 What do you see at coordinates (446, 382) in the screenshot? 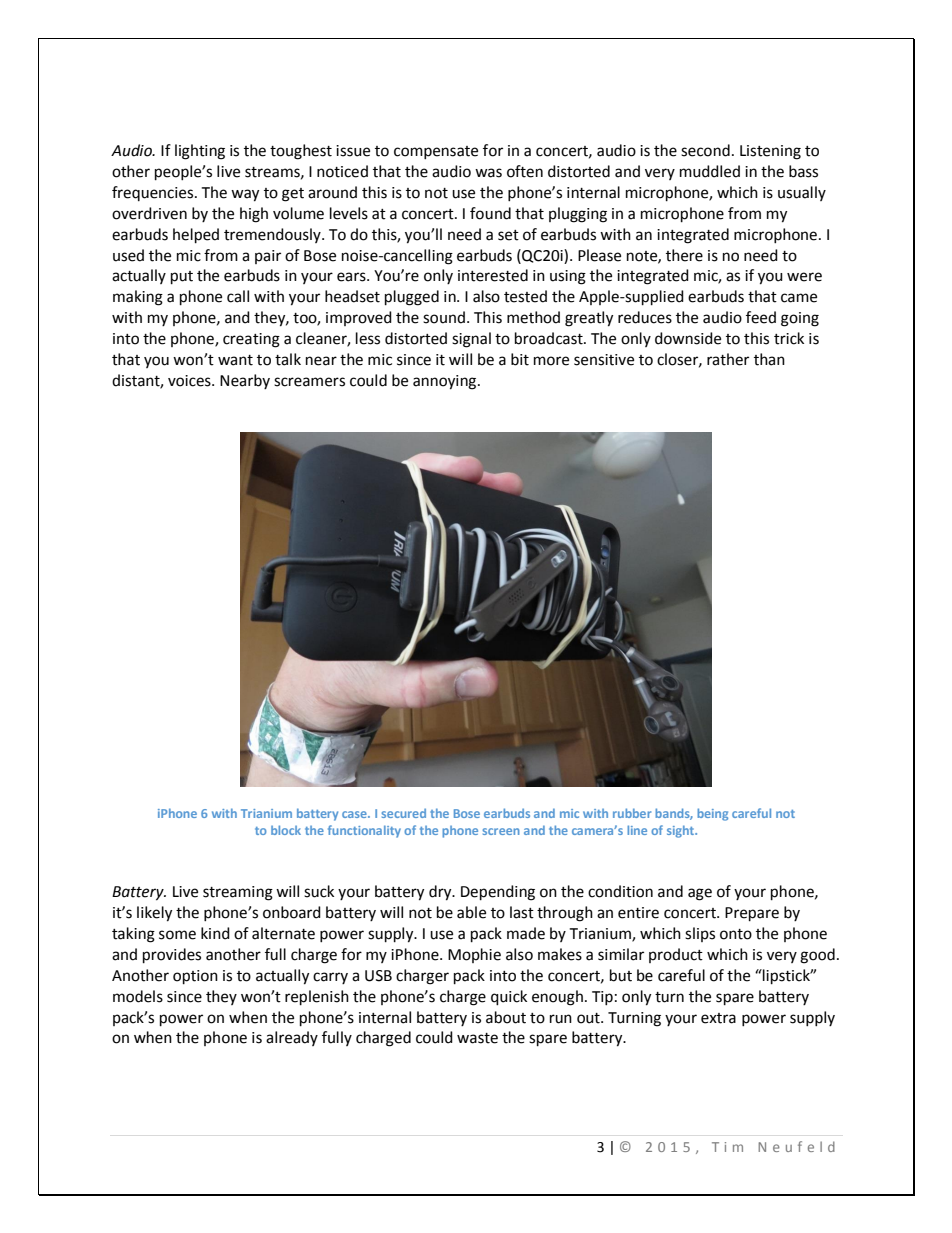
I see `annoying` at bounding box center [446, 382].
